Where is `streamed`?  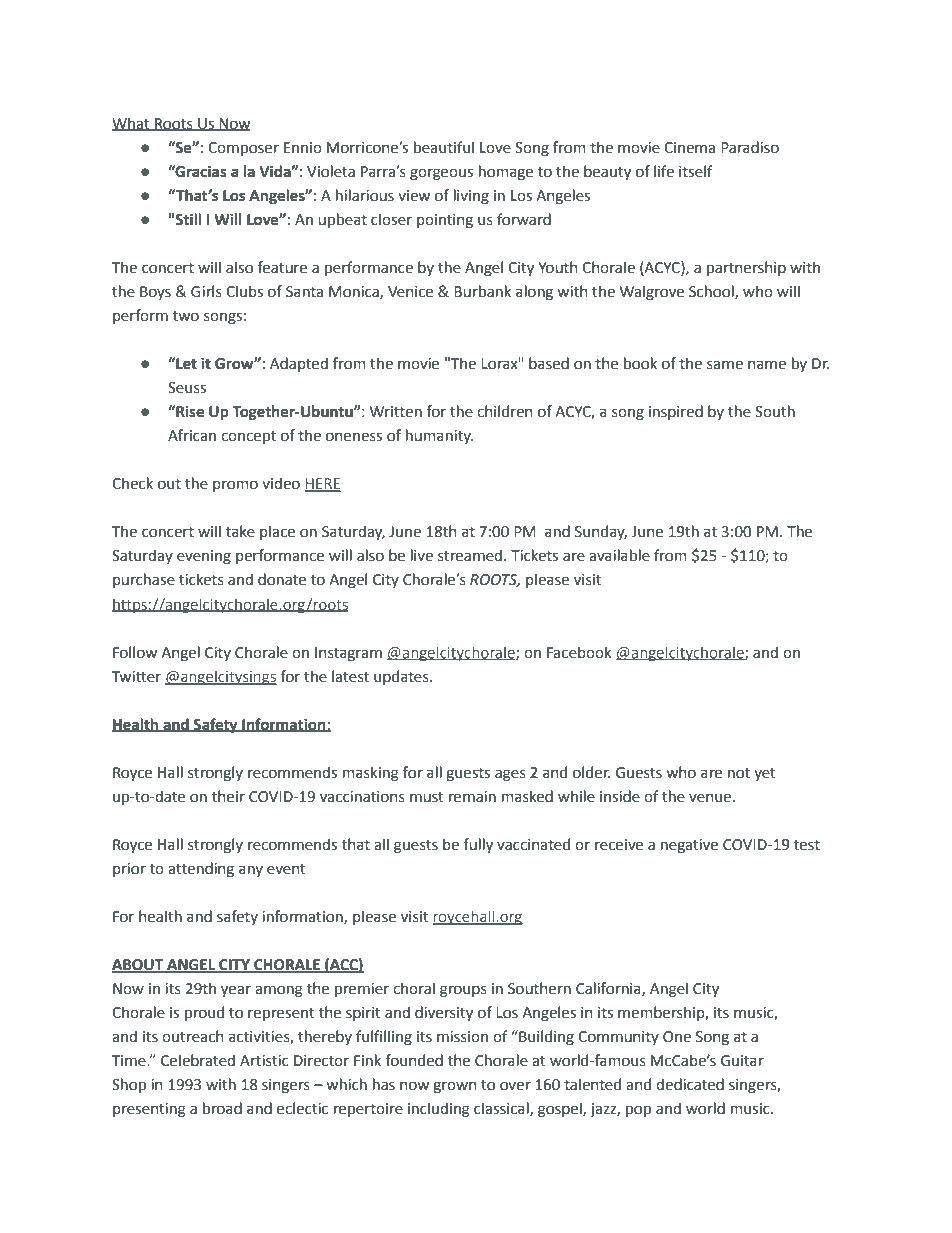 streamed is located at coordinates (470, 555).
